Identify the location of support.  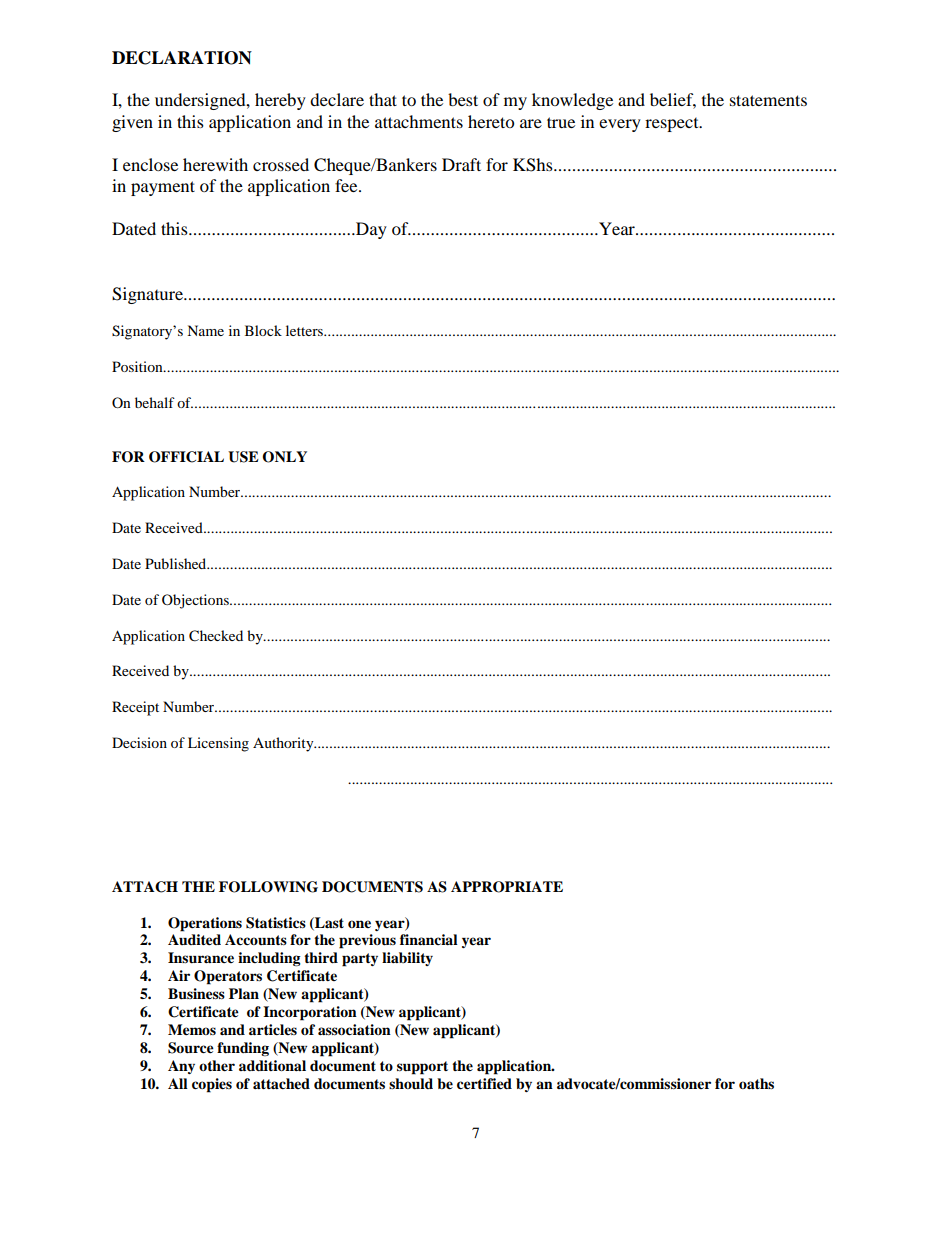
(422, 1068).
